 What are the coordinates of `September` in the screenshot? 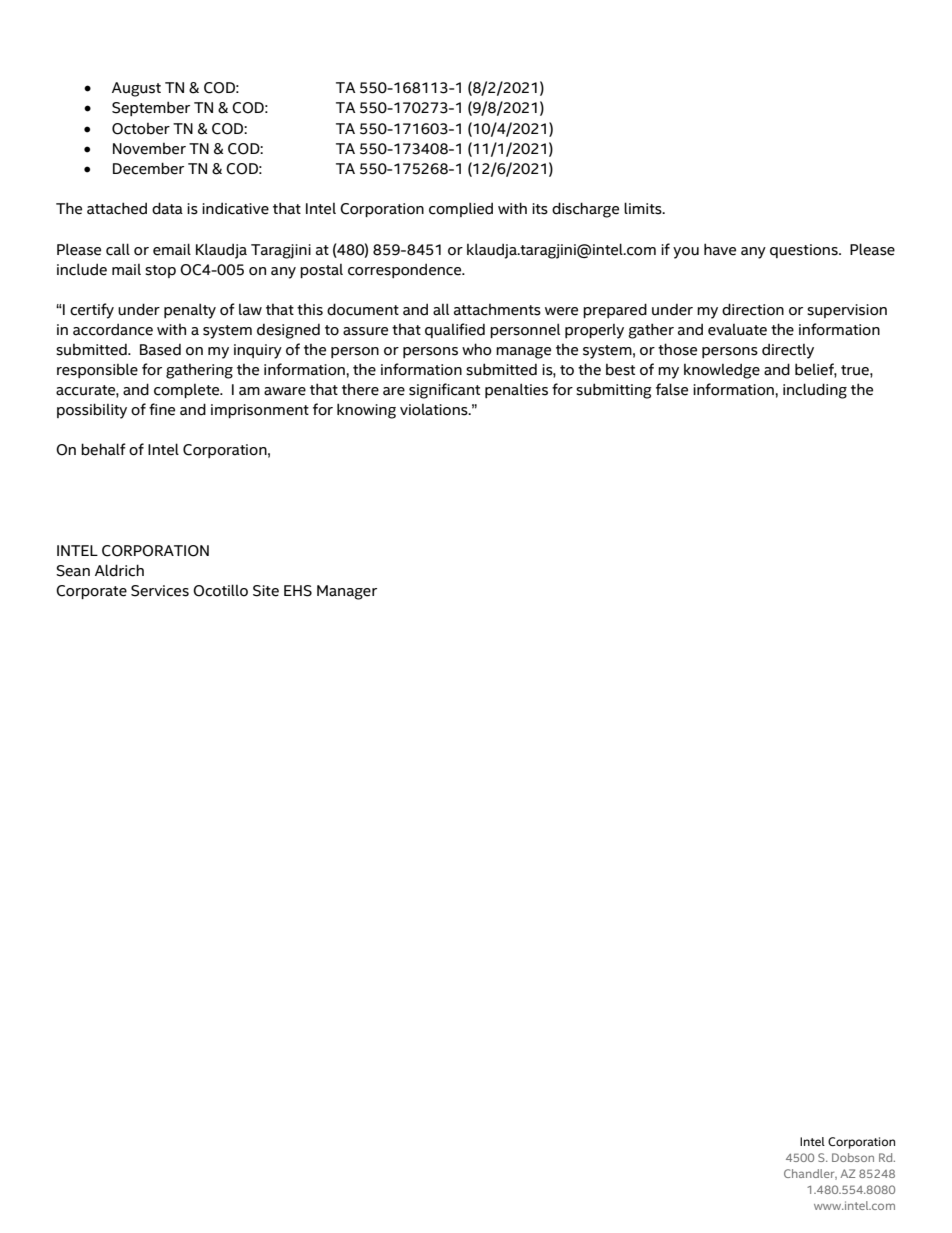 It's located at (151, 108).
